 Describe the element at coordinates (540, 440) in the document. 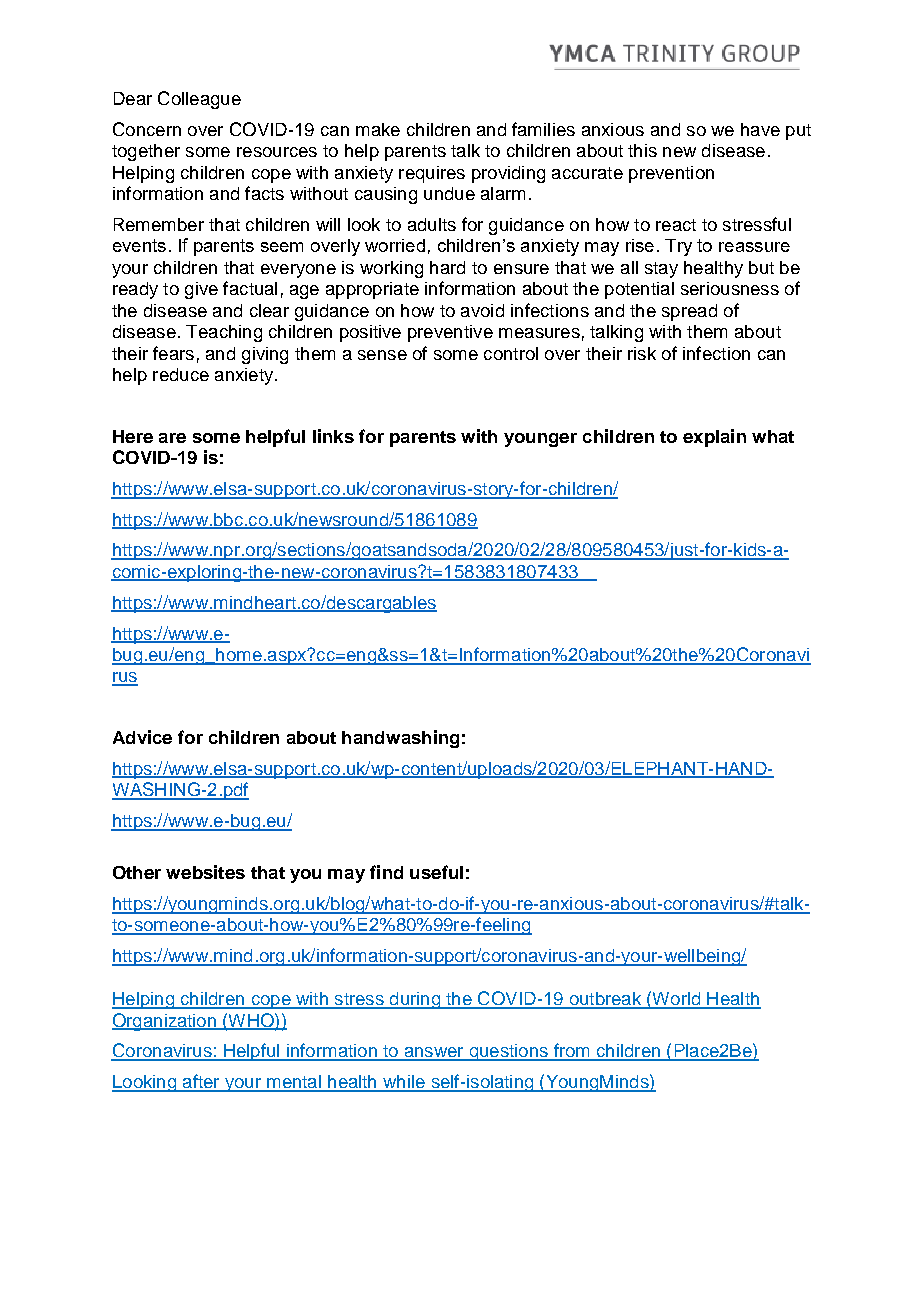

I see `younger` at that location.
